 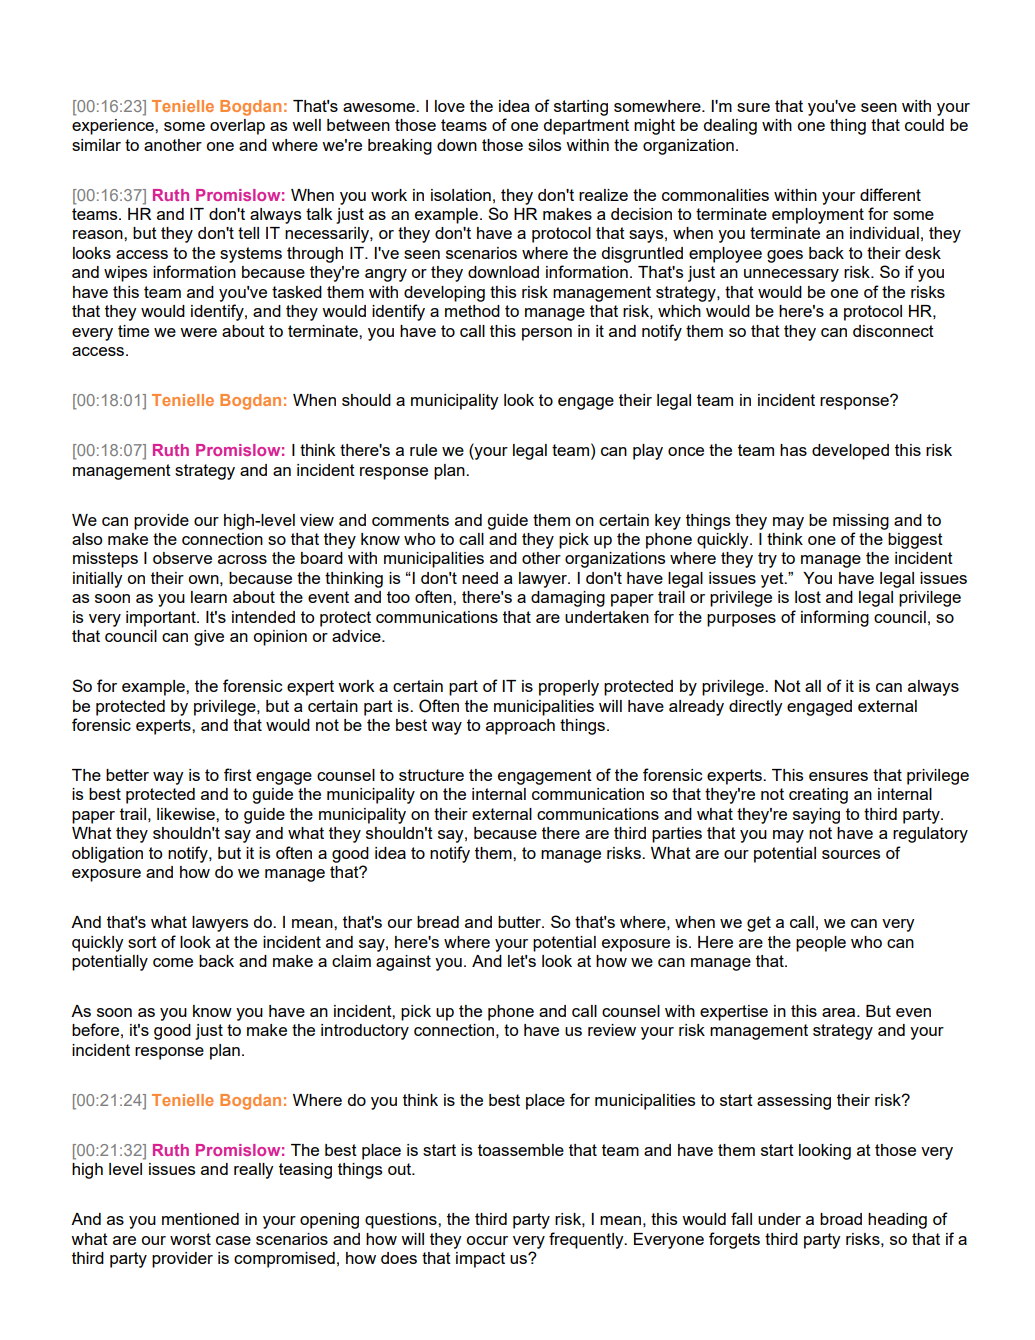 What do you see at coordinates (423, 450) in the image?
I see `rule` at bounding box center [423, 450].
